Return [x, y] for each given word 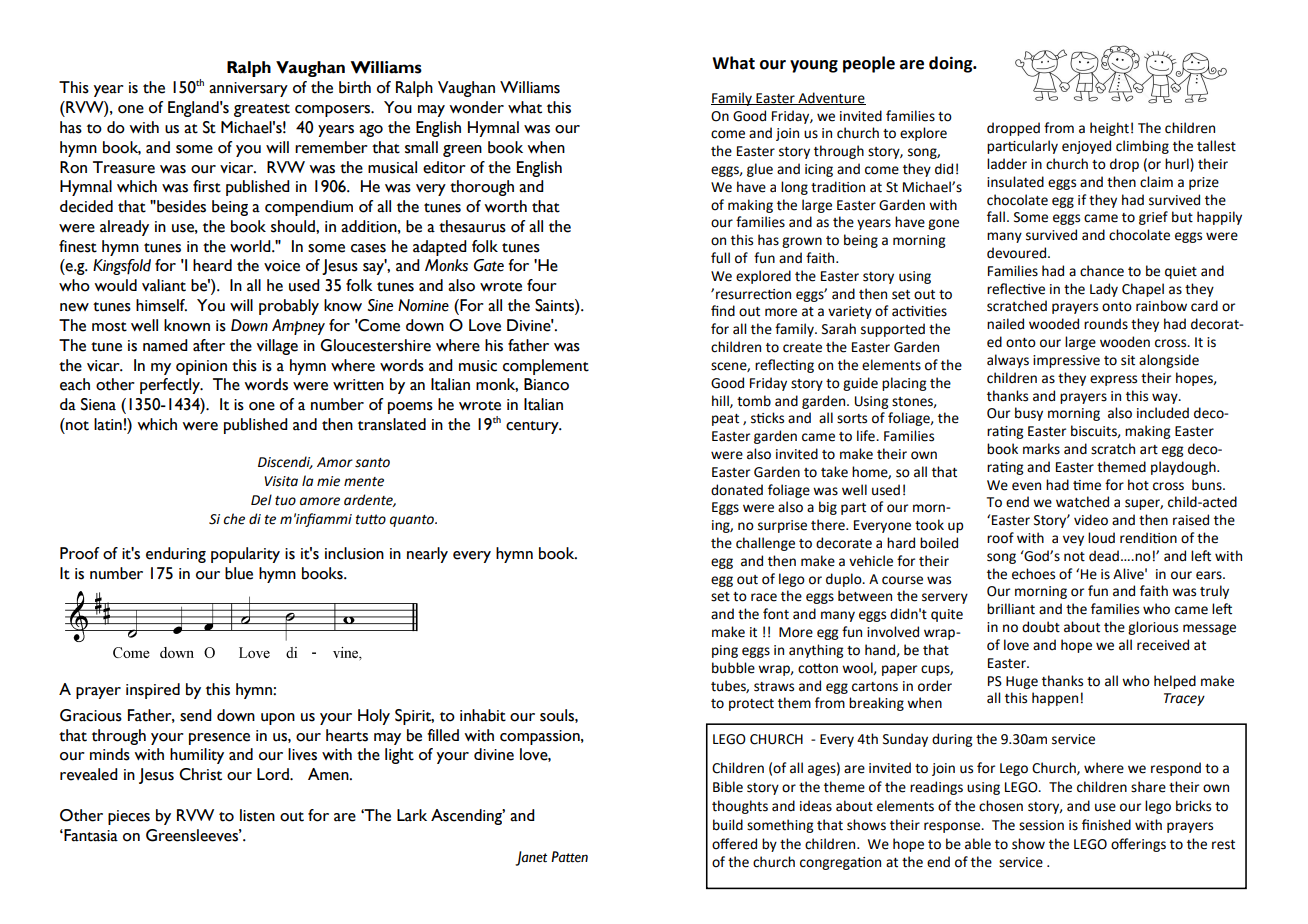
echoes [1033, 574]
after [209, 345]
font [776, 614]
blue [239, 573]
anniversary [248, 89]
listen [257, 815]
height [1109, 129]
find [723, 311]
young [814, 66]
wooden [1125, 342]
